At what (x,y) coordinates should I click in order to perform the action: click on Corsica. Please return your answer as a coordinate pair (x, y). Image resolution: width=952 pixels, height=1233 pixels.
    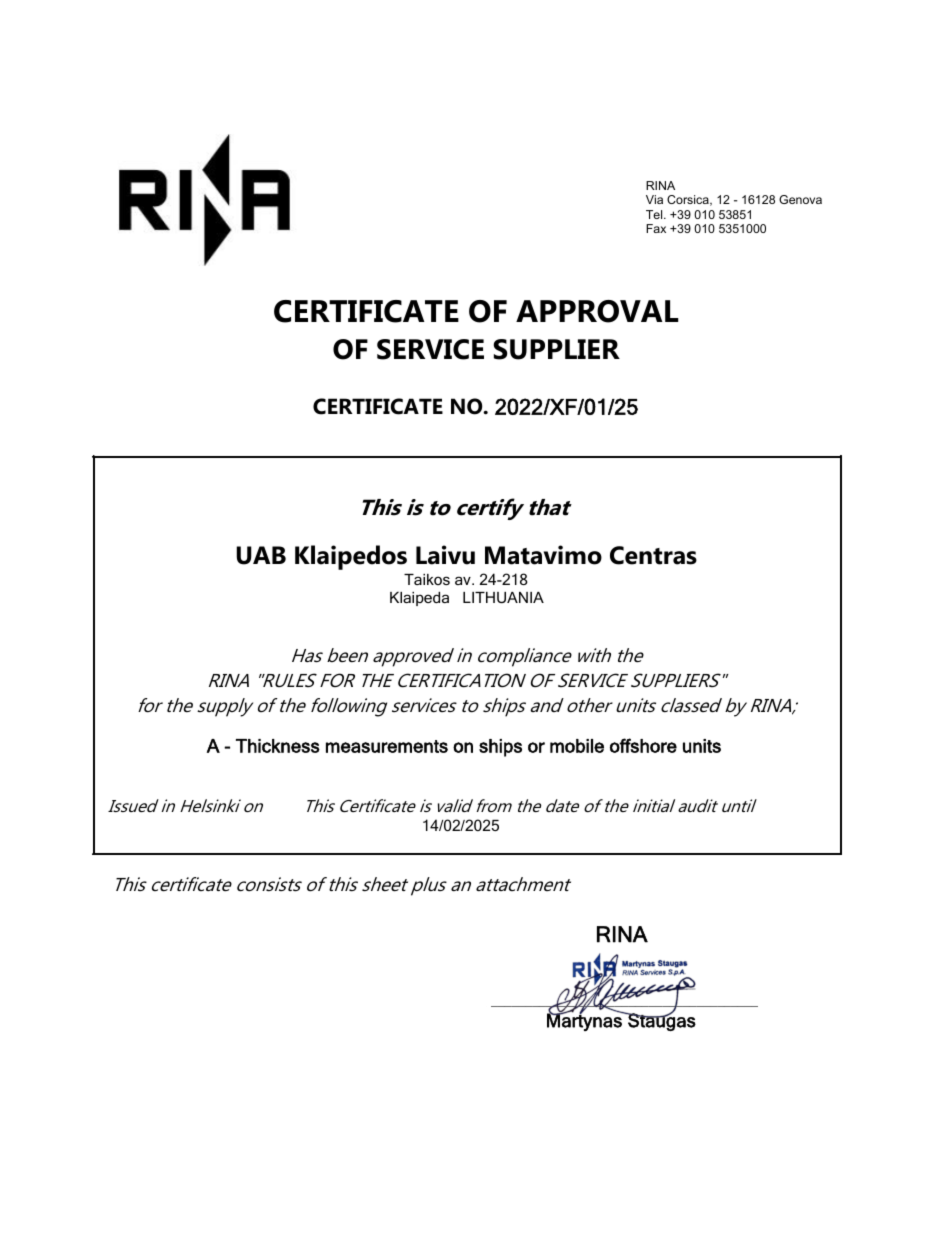
    Looking at the image, I should click on (689, 200).
